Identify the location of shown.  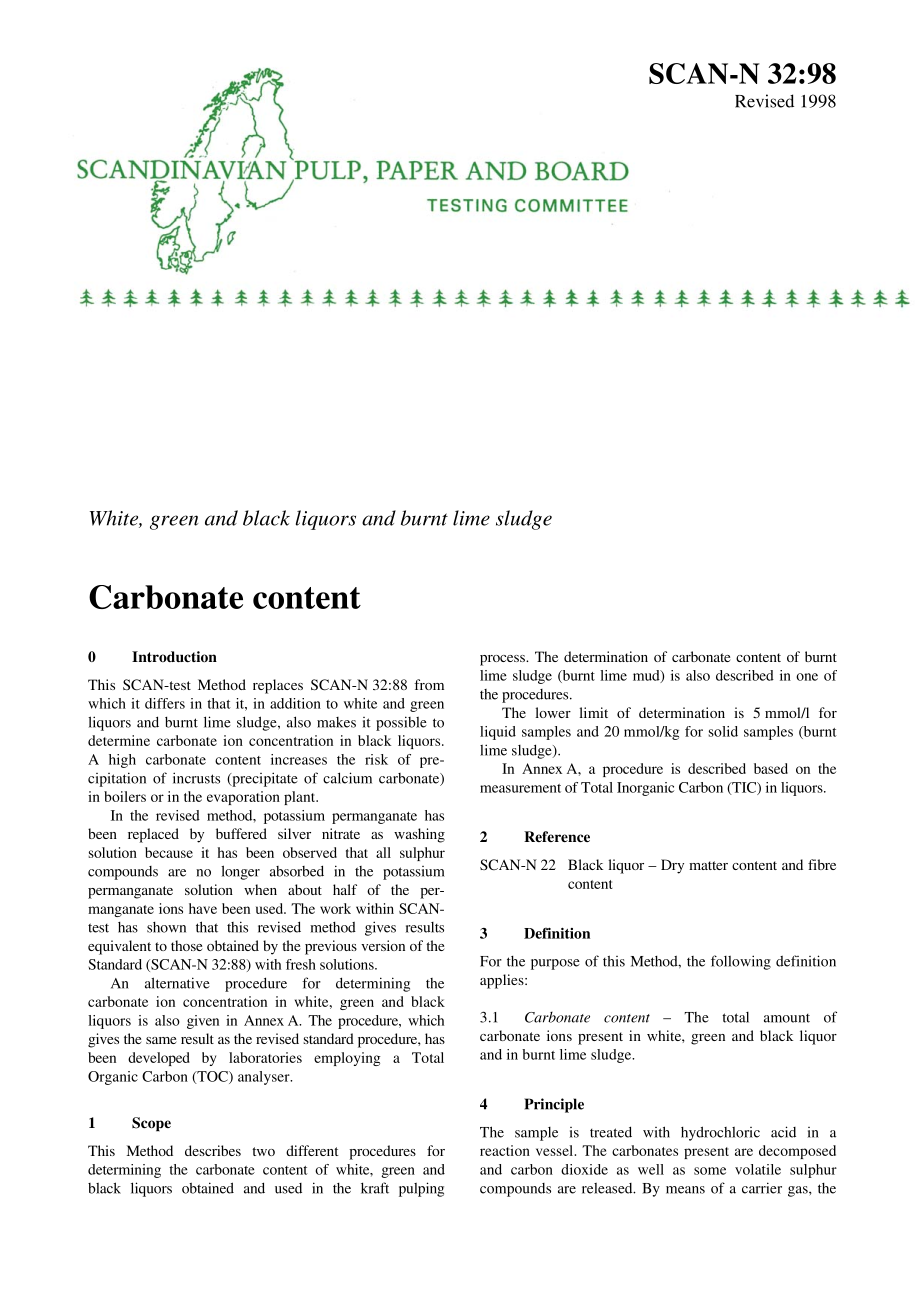
(166, 927).
